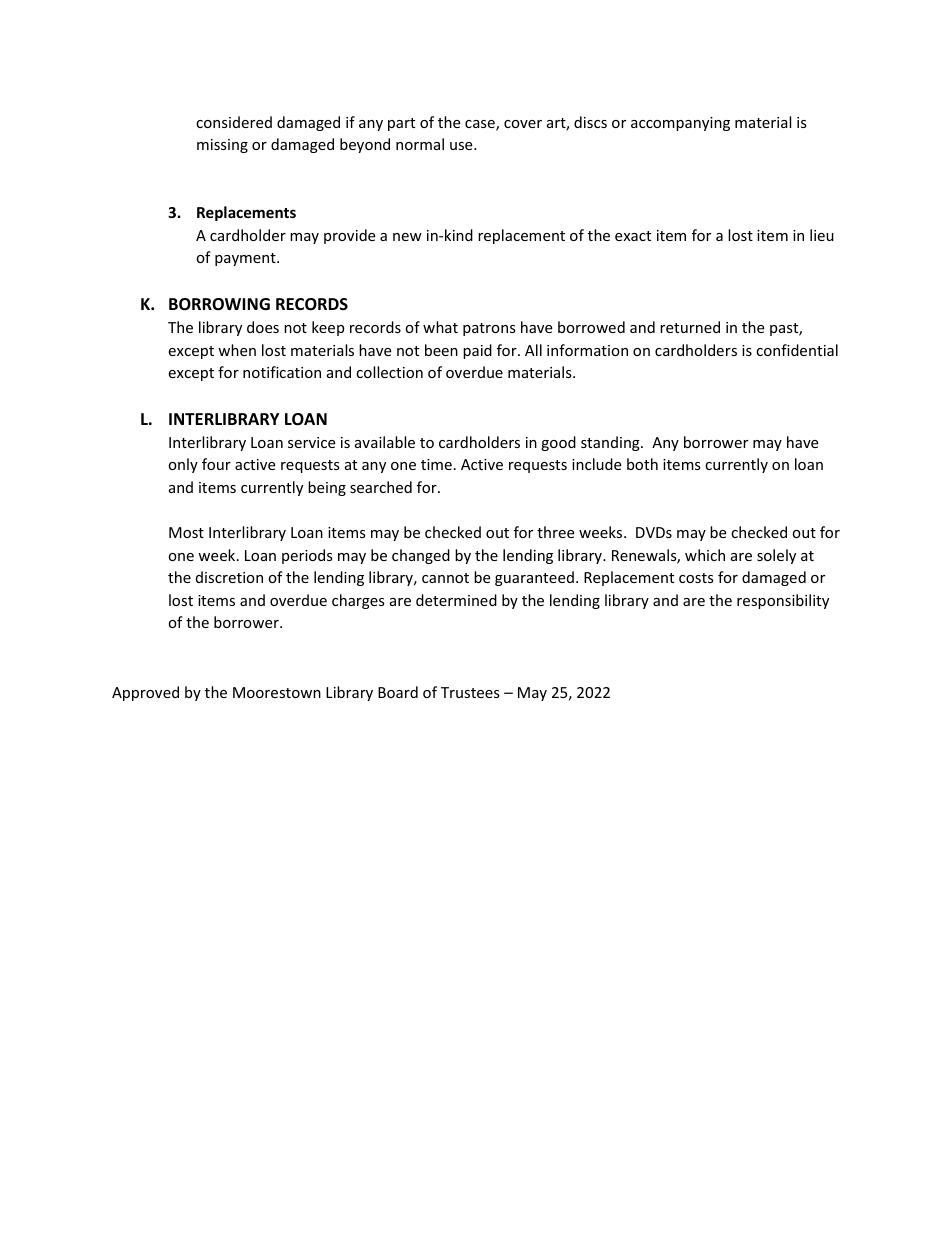 This screenshot has width=952, height=1233. Describe the element at coordinates (145, 693) in the screenshot. I see `Approved` at that location.
